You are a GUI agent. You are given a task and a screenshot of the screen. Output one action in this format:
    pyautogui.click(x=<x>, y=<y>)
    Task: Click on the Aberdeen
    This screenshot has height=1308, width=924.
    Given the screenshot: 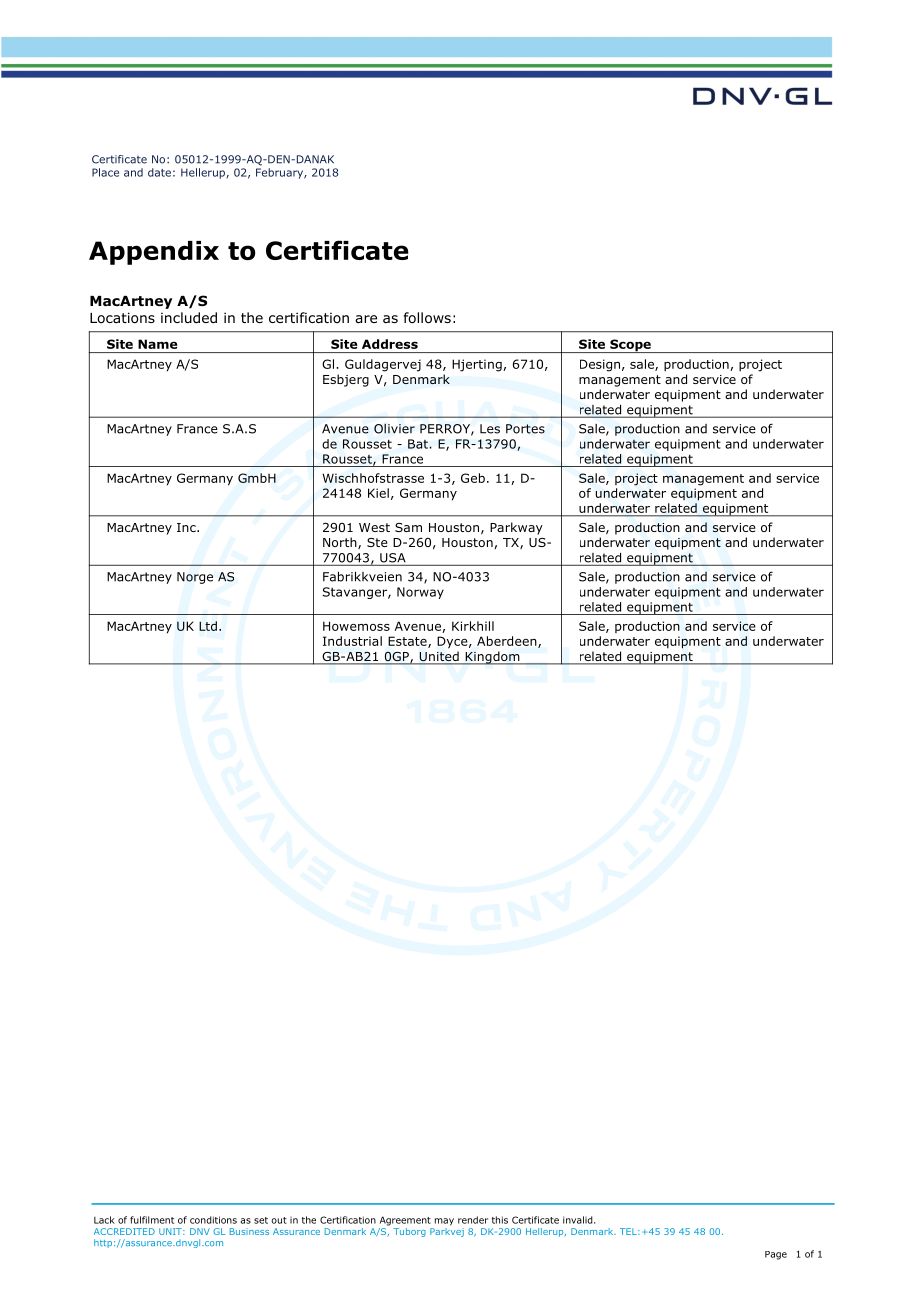 What is the action you would take?
    pyautogui.click(x=508, y=642)
